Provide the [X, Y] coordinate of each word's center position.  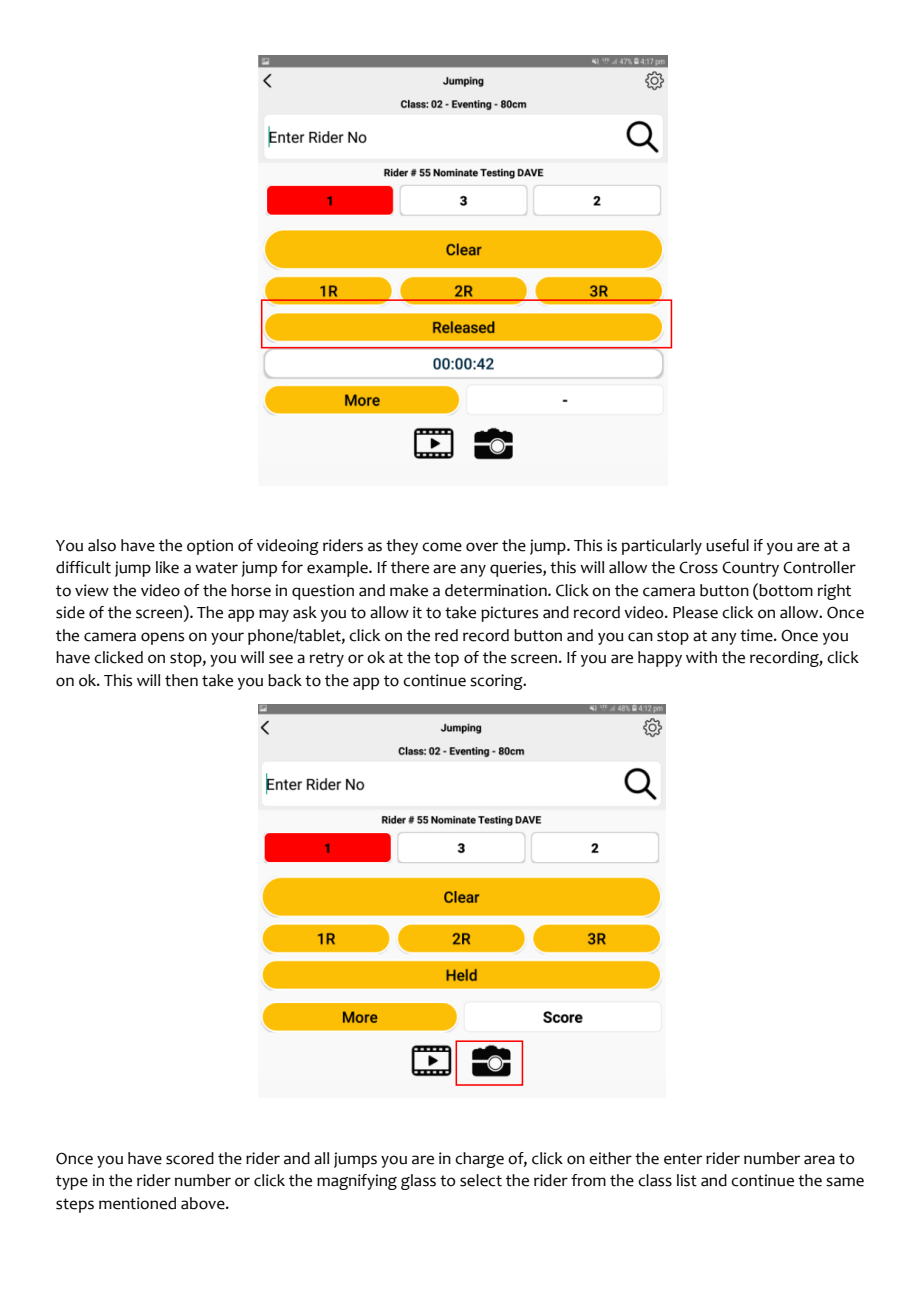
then [181, 680]
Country [750, 569]
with [701, 657]
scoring [497, 682]
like [167, 567]
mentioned [137, 1203]
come [442, 547]
